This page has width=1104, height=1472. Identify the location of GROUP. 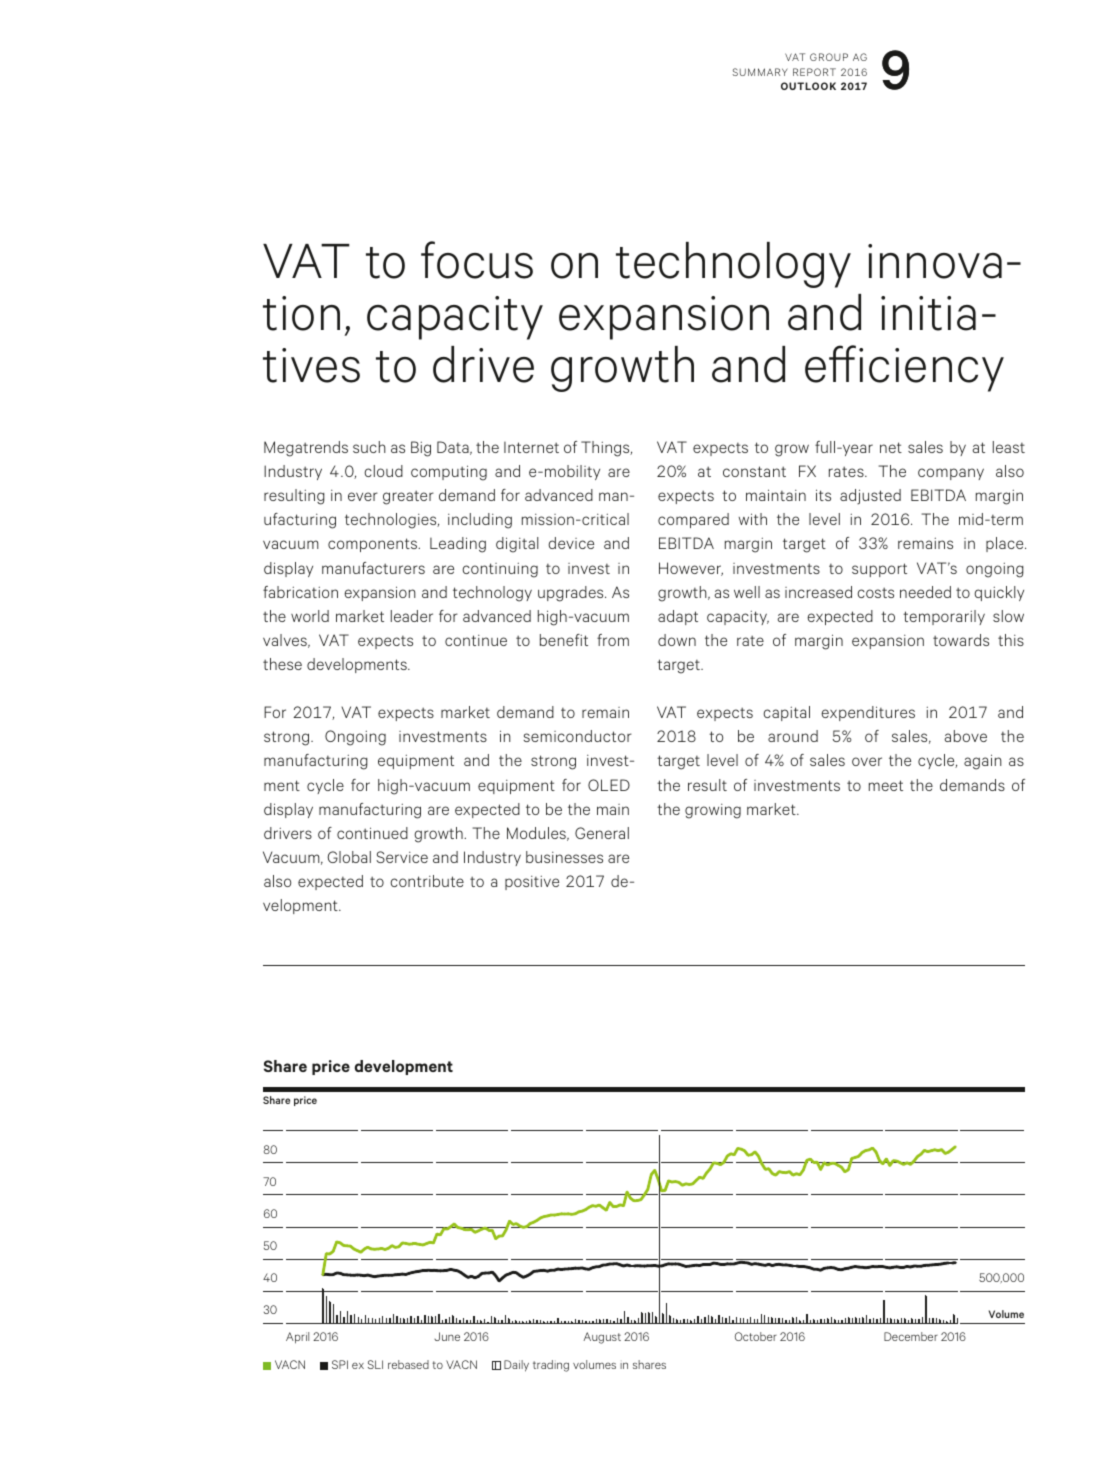
(829, 57).
